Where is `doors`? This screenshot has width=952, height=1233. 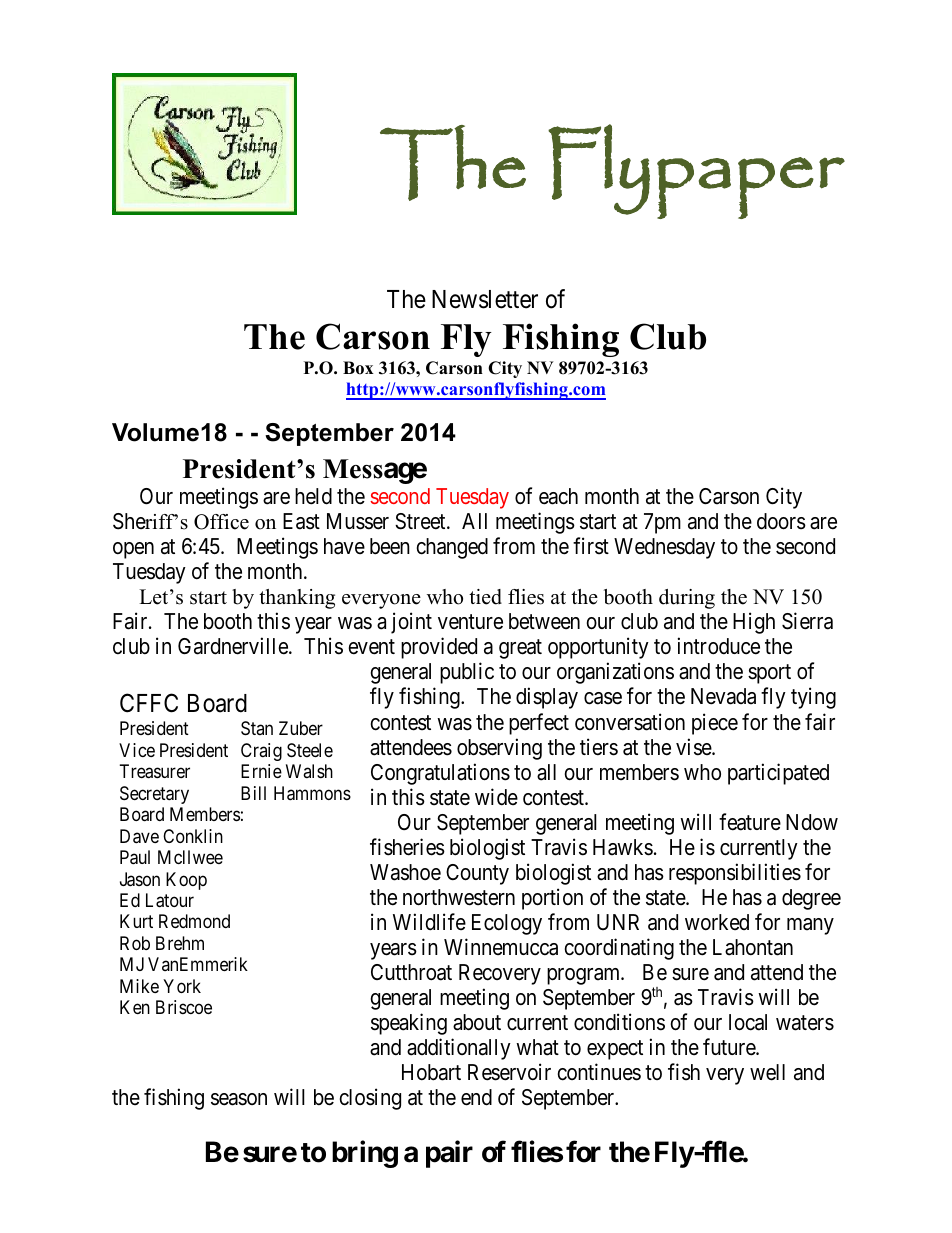 doors is located at coordinates (781, 521).
